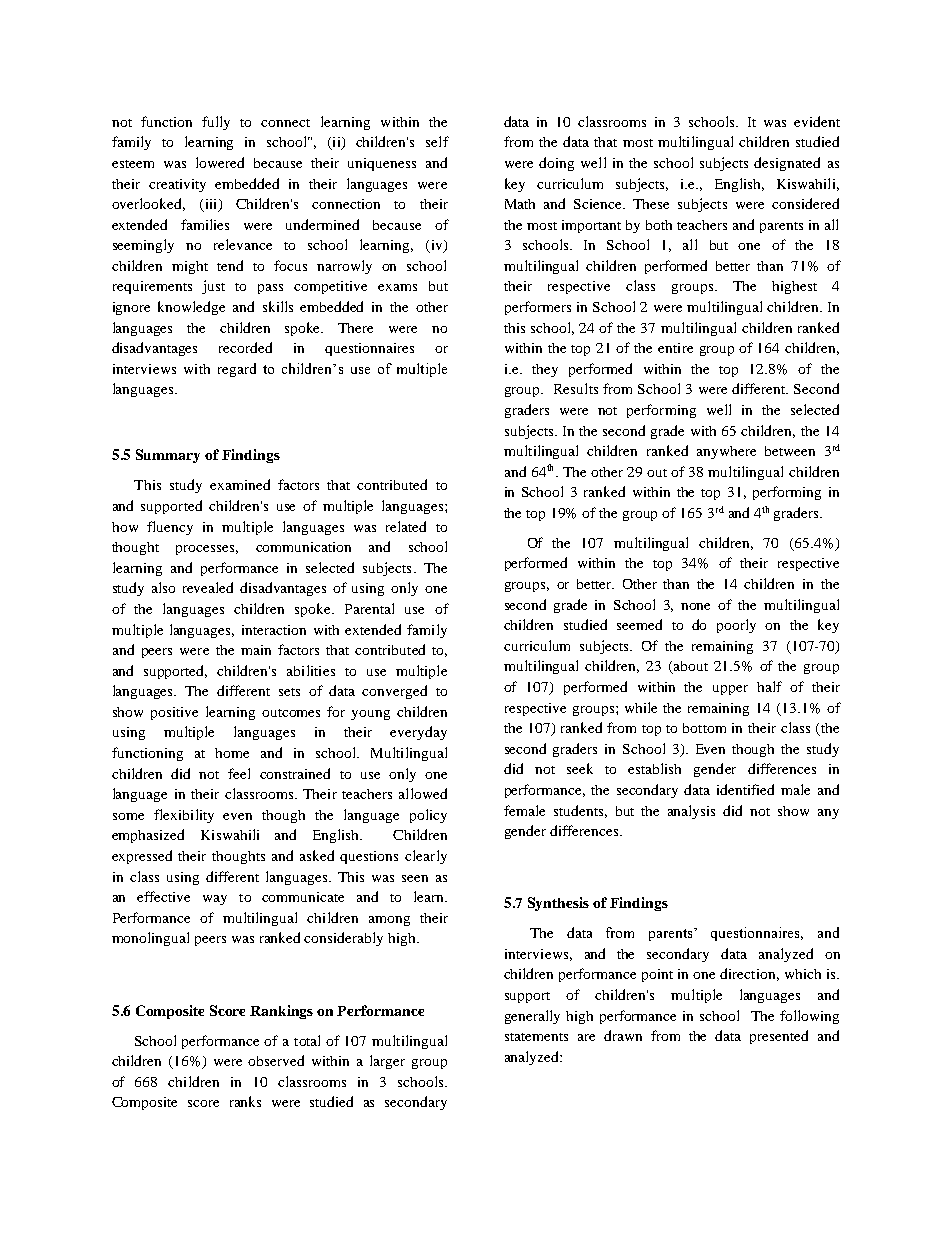 This screenshot has width=952, height=1233. Describe the element at coordinates (369, 608) in the screenshot. I see `Parental` at that location.
